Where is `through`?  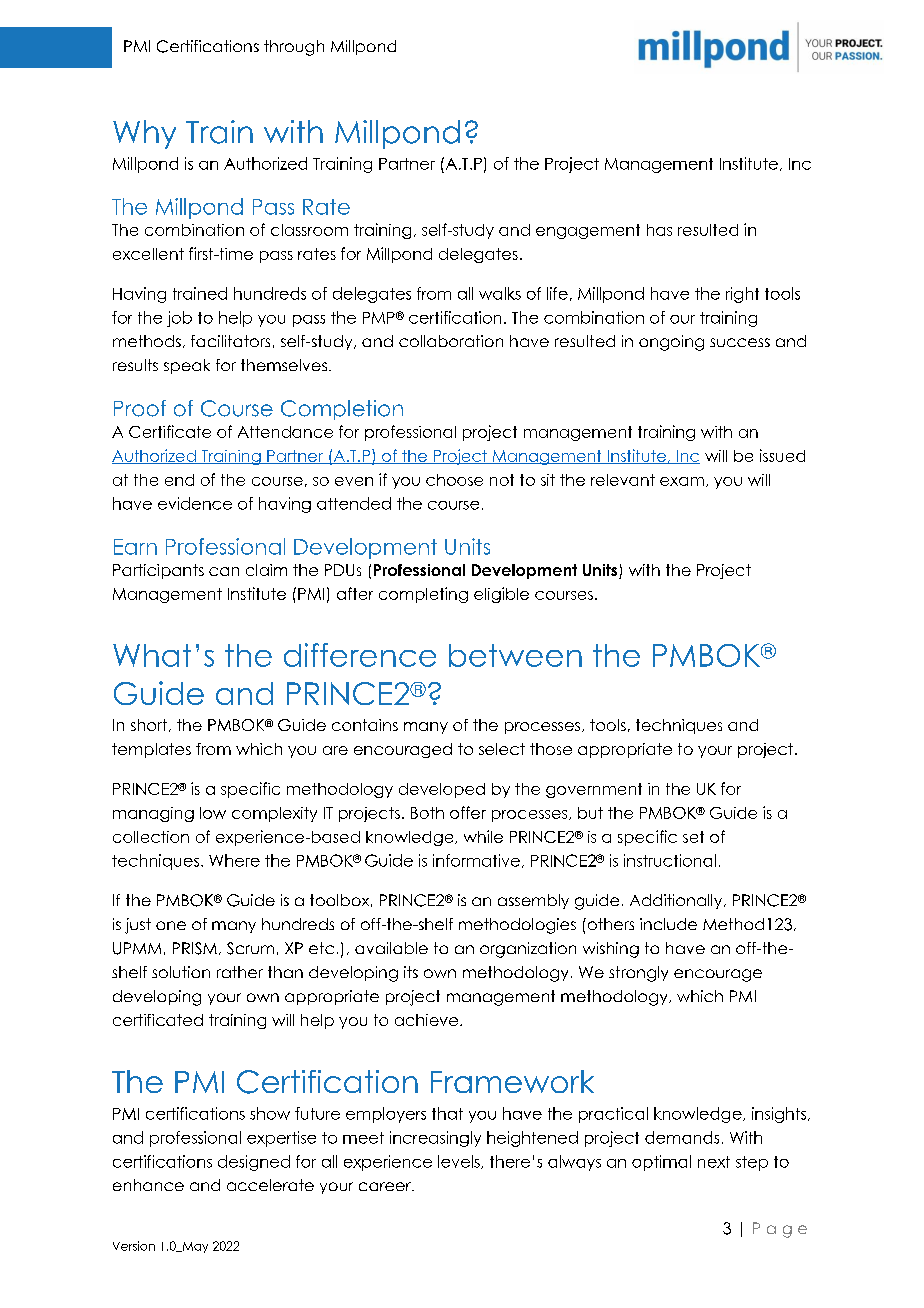
through is located at coordinates (294, 48).
